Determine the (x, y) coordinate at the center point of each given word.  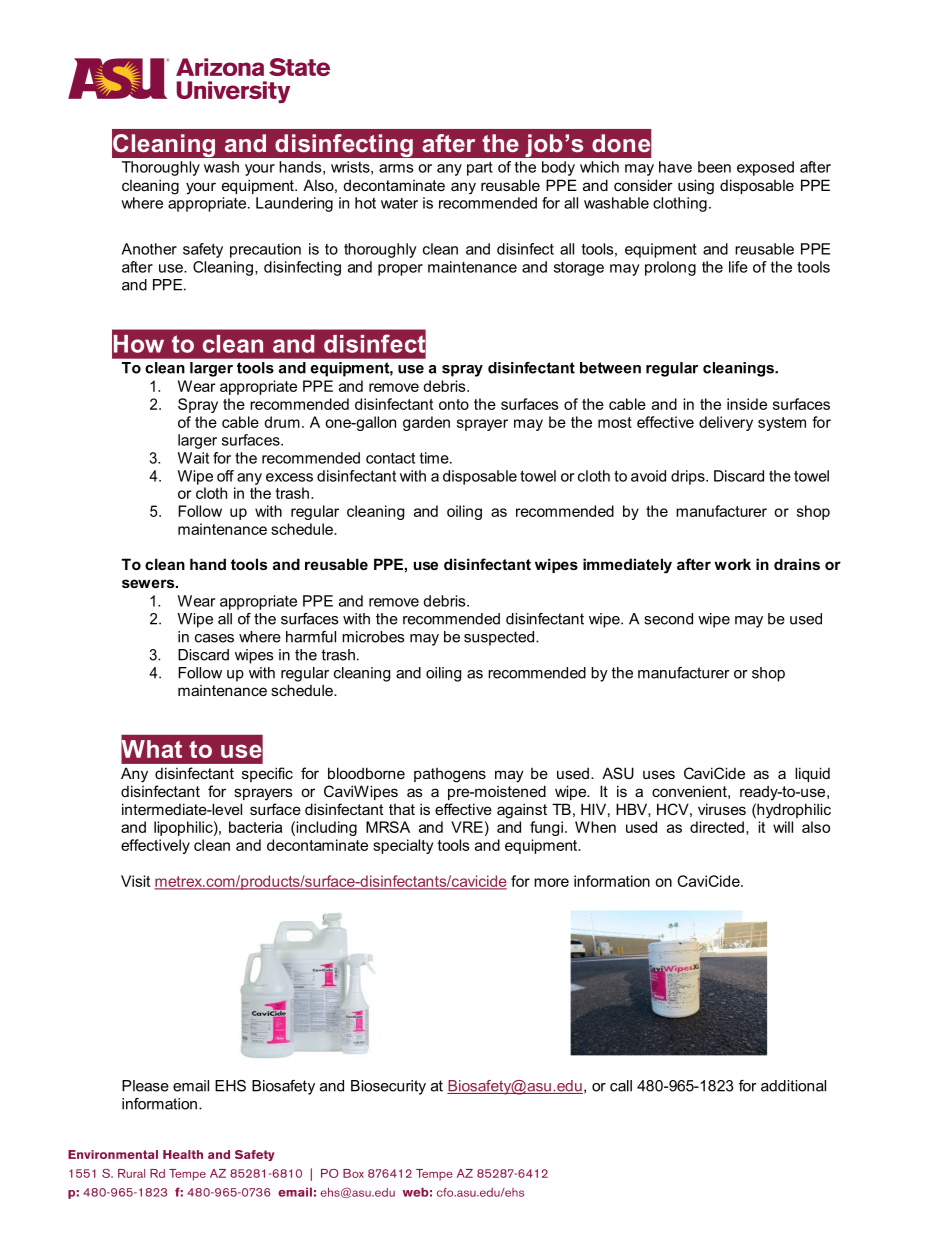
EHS (230, 1086)
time (435, 458)
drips (689, 477)
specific (267, 774)
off (225, 476)
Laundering (294, 204)
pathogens (450, 775)
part (480, 169)
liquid (812, 774)
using (696, 187)
